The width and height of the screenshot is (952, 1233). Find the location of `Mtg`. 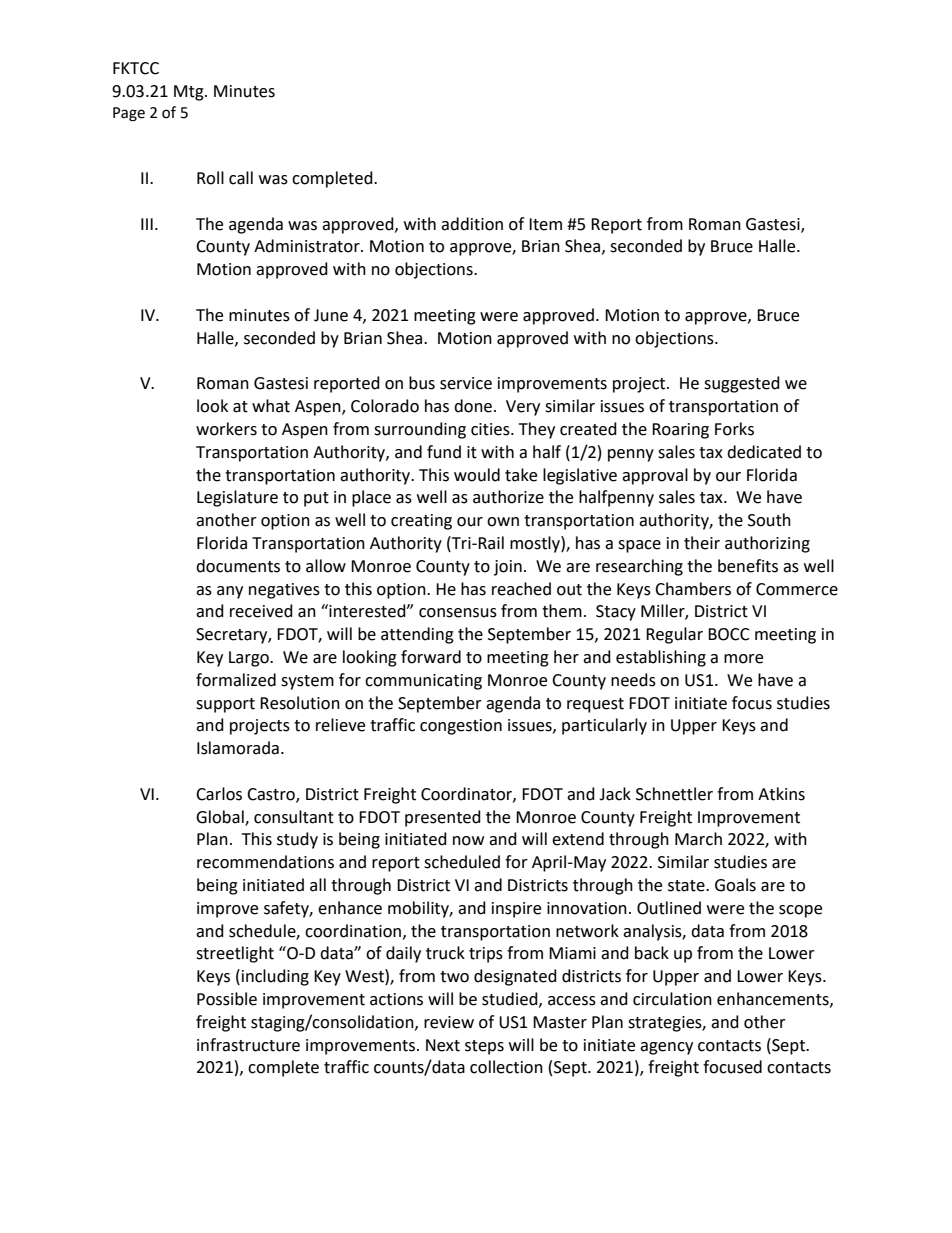

Mtg is located at coordinates (190, 93).
